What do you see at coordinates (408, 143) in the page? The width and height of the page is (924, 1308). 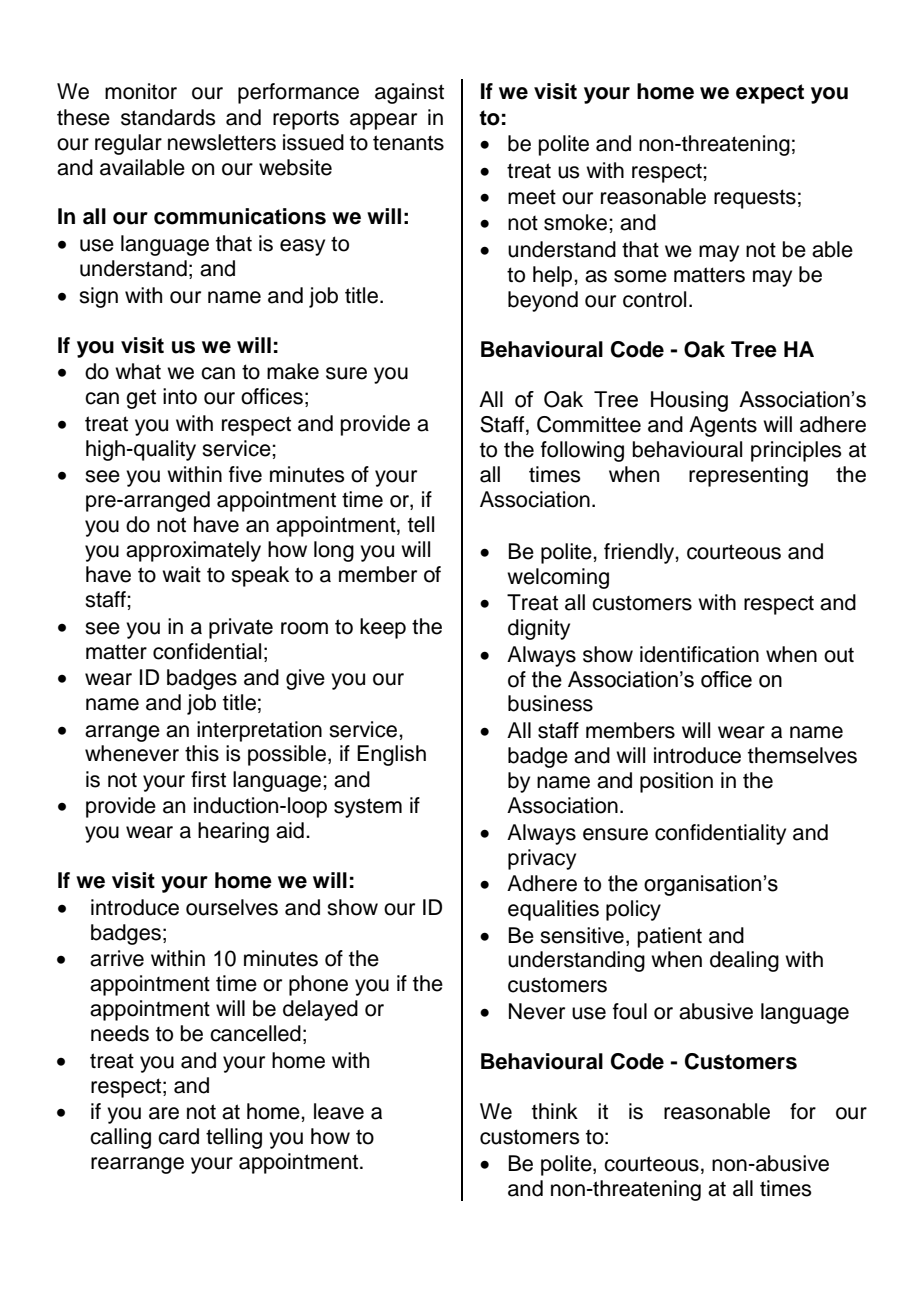 I see `tenants` at bounding box center [408, 143].
